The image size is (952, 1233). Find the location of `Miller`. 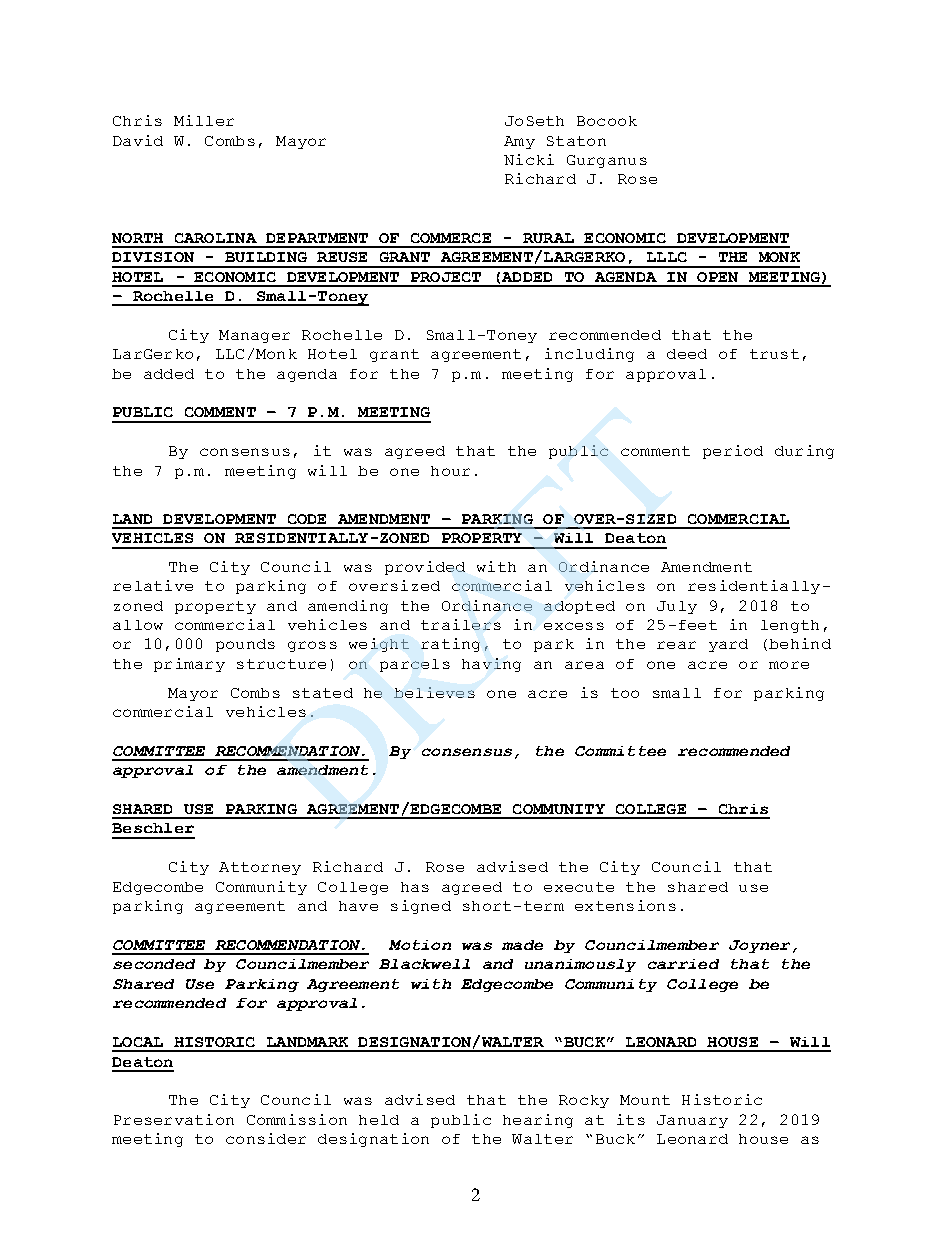

Miller is located at coordinates (204, 120).
